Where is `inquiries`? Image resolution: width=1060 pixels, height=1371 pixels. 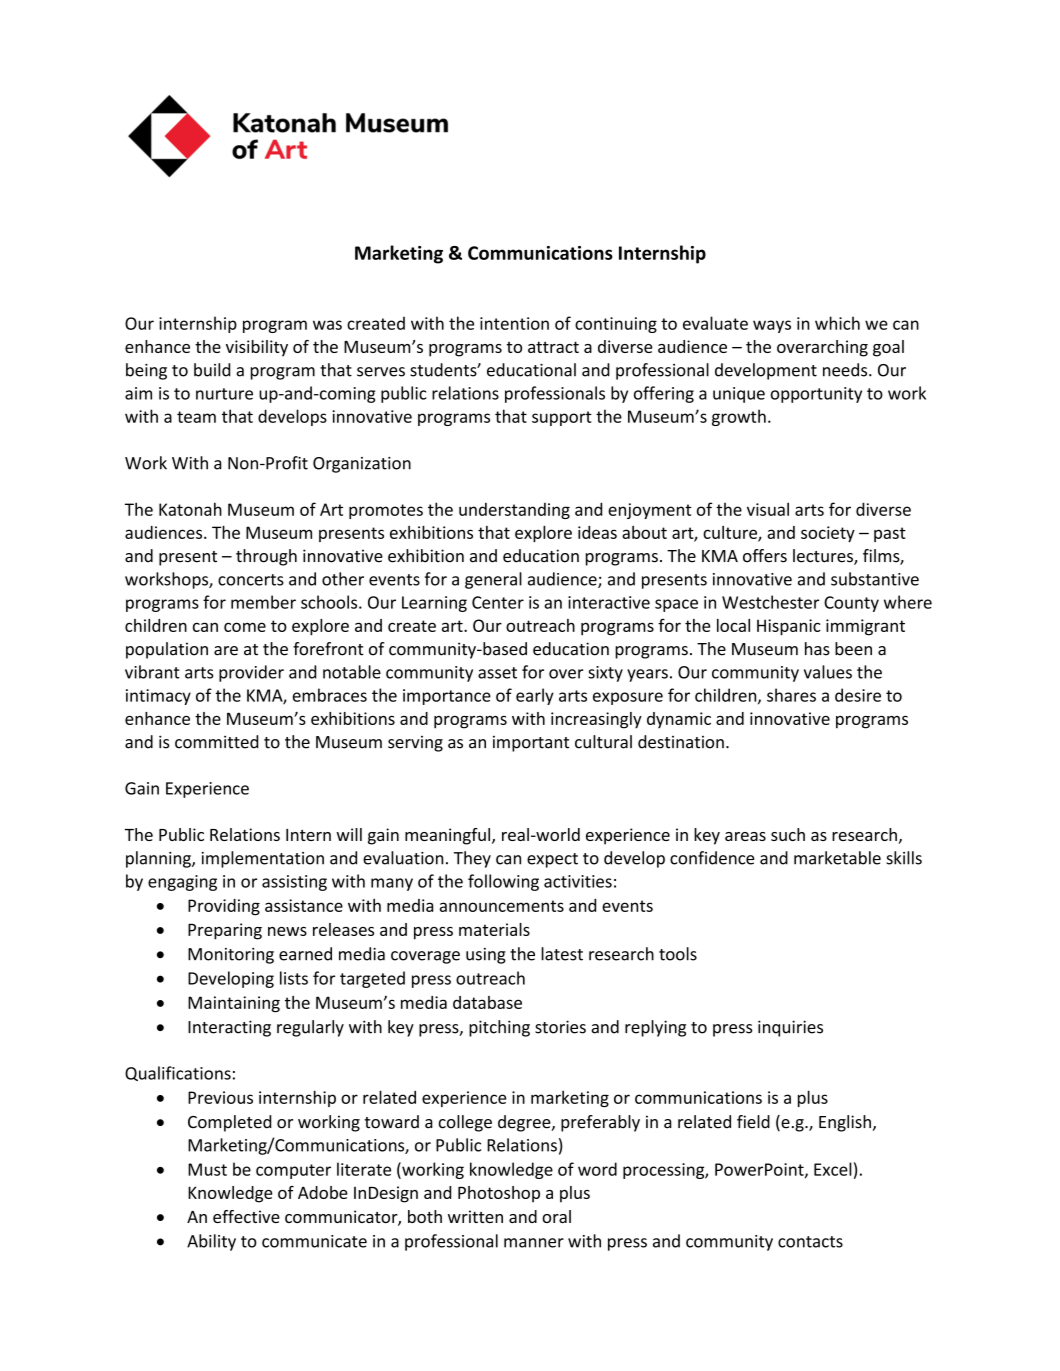 inquiries is located at coordinates (790, 1028).
